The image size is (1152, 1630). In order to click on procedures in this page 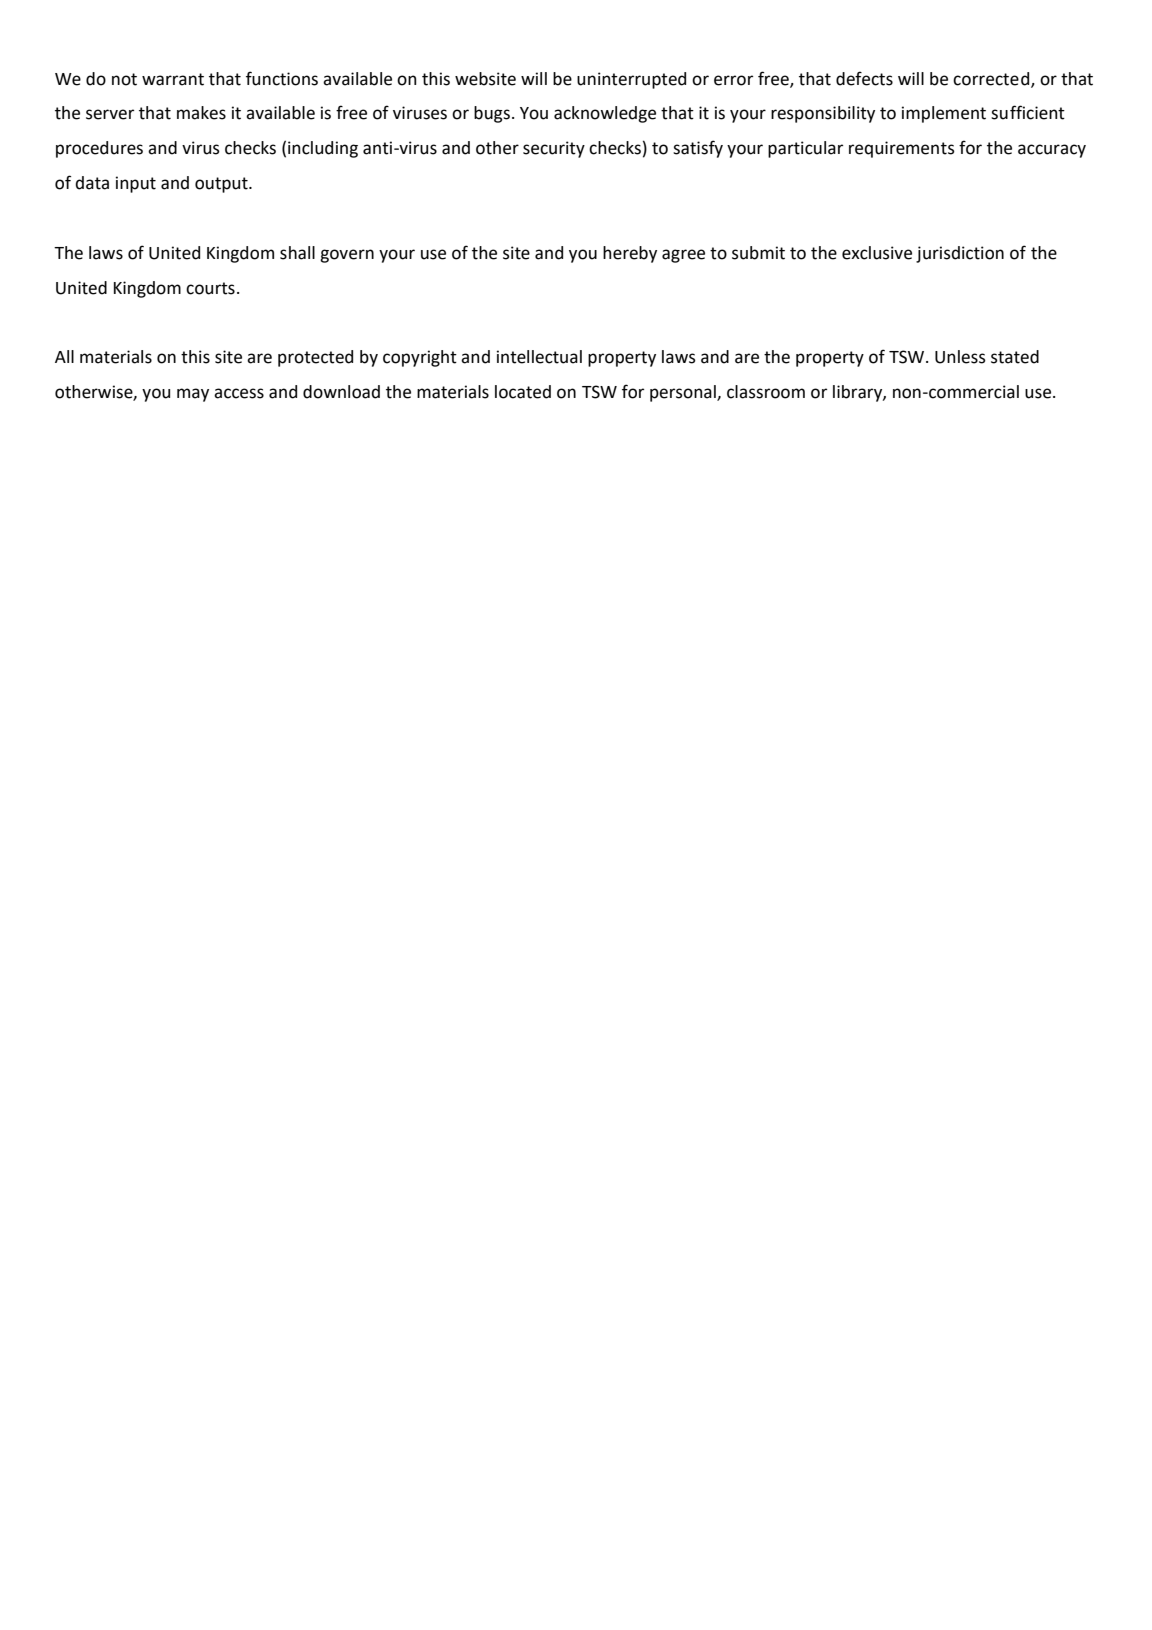, I will do `click(99, 149)`.
